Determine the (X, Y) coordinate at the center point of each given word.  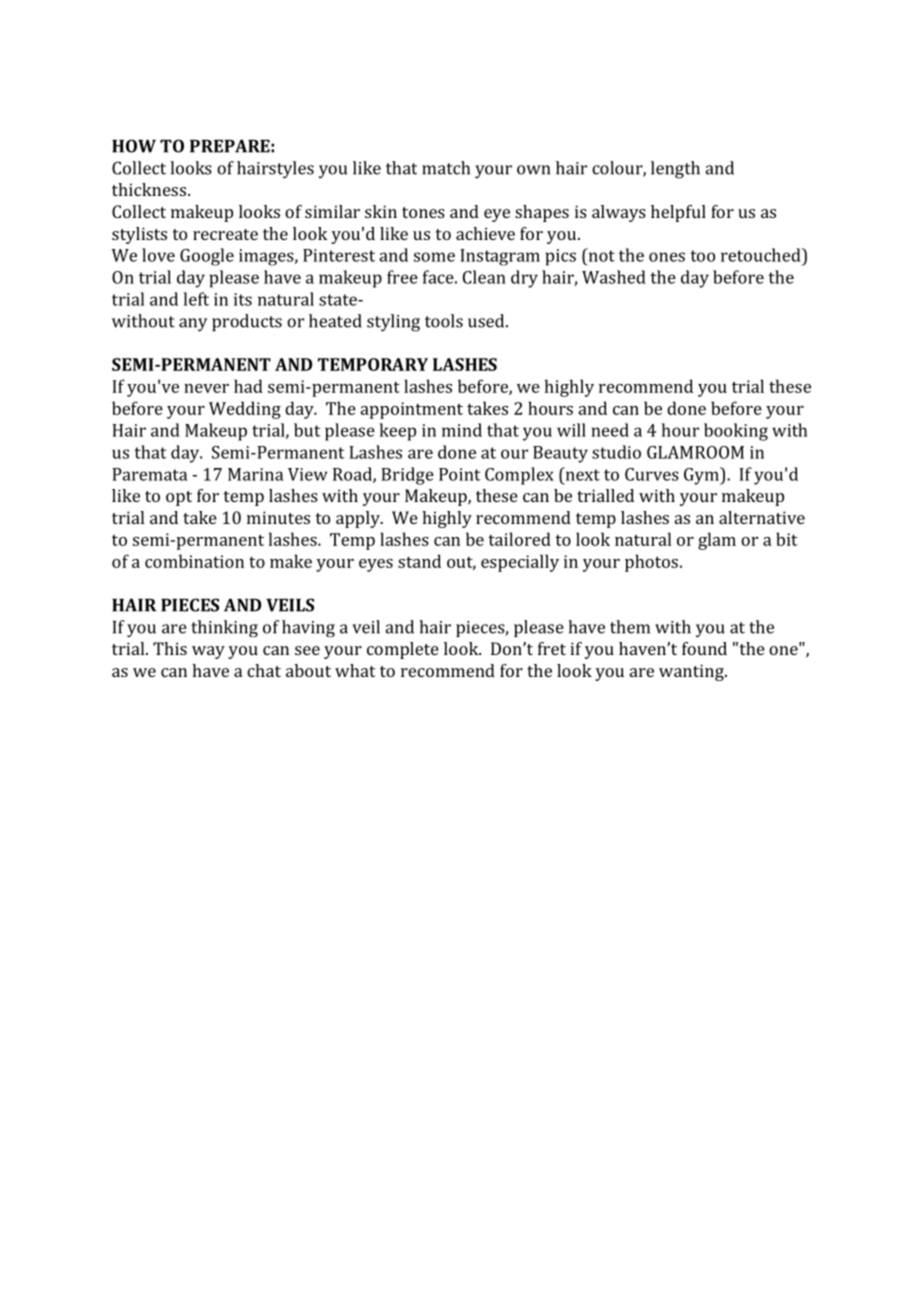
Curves (652, 474)
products (247, 322)
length (675, 170)
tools (444, 321)
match (446, 168)
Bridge (407, 476)
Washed (614, 277)
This (170, 648)
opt (179, 498)
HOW (134, 146)
